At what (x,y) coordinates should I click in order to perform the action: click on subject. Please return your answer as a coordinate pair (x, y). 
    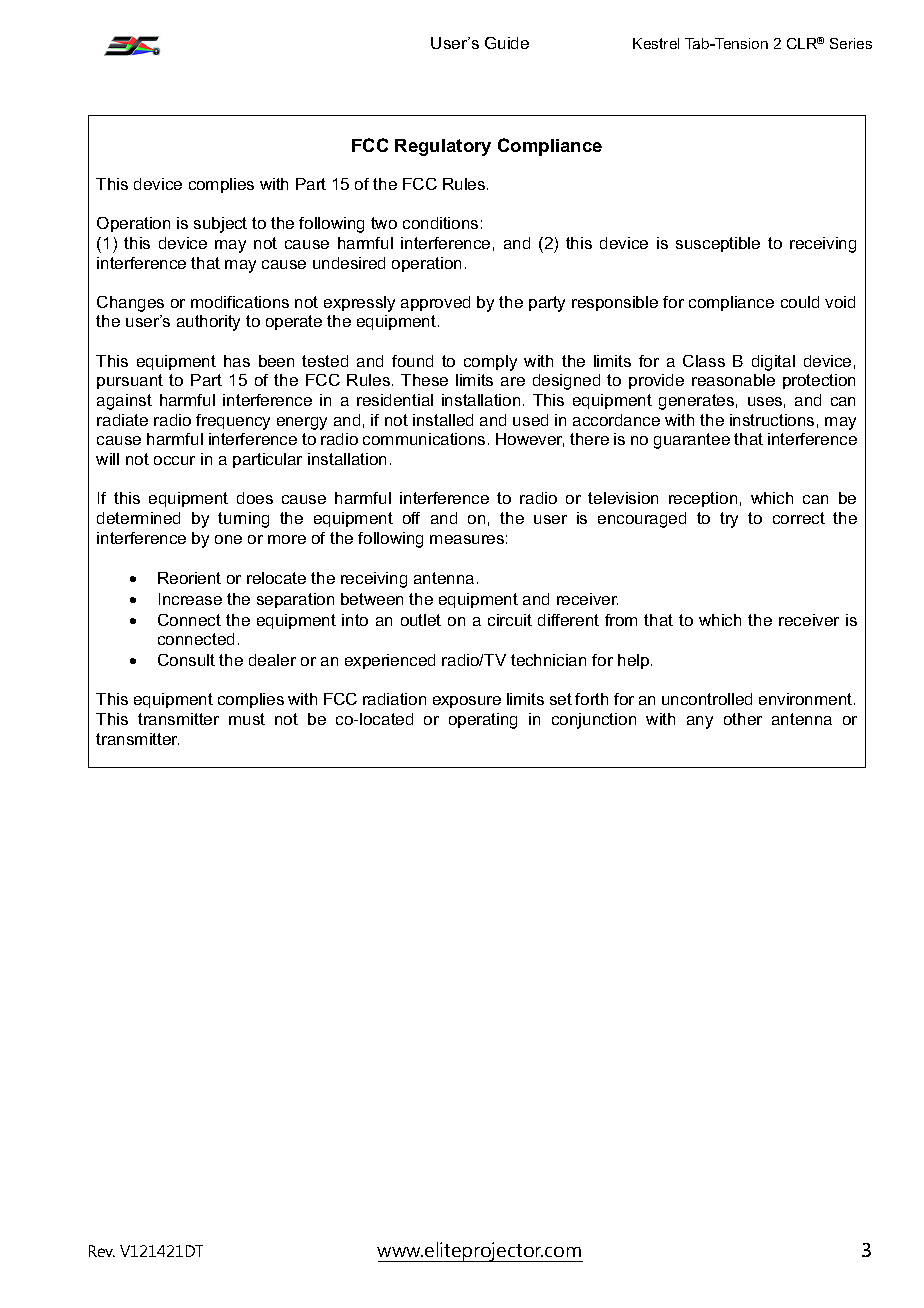
    Looking at the image, I should click on (220, 225).
